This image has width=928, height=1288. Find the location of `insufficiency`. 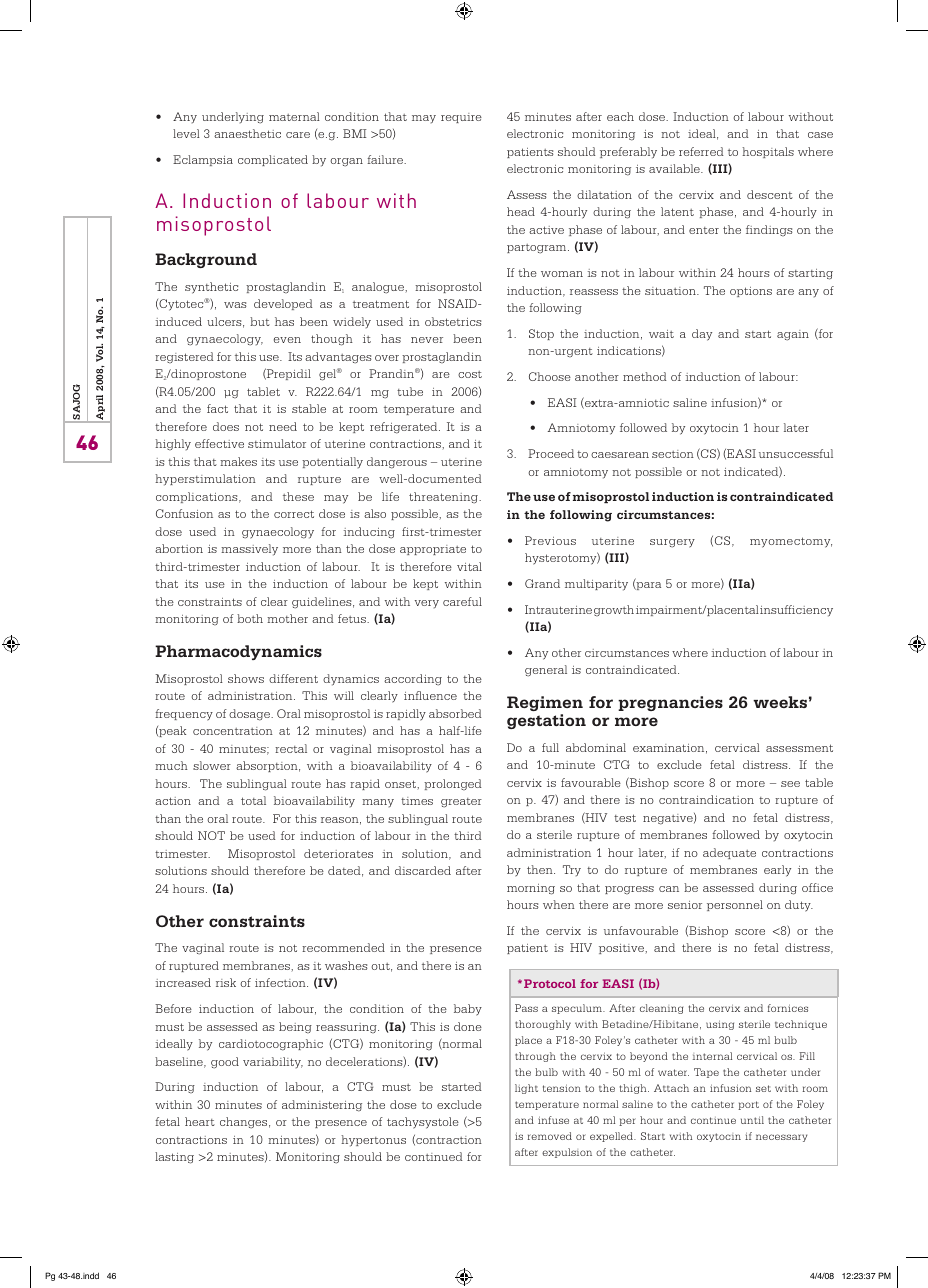

insufficiency is located at coordinates (796, 611).
